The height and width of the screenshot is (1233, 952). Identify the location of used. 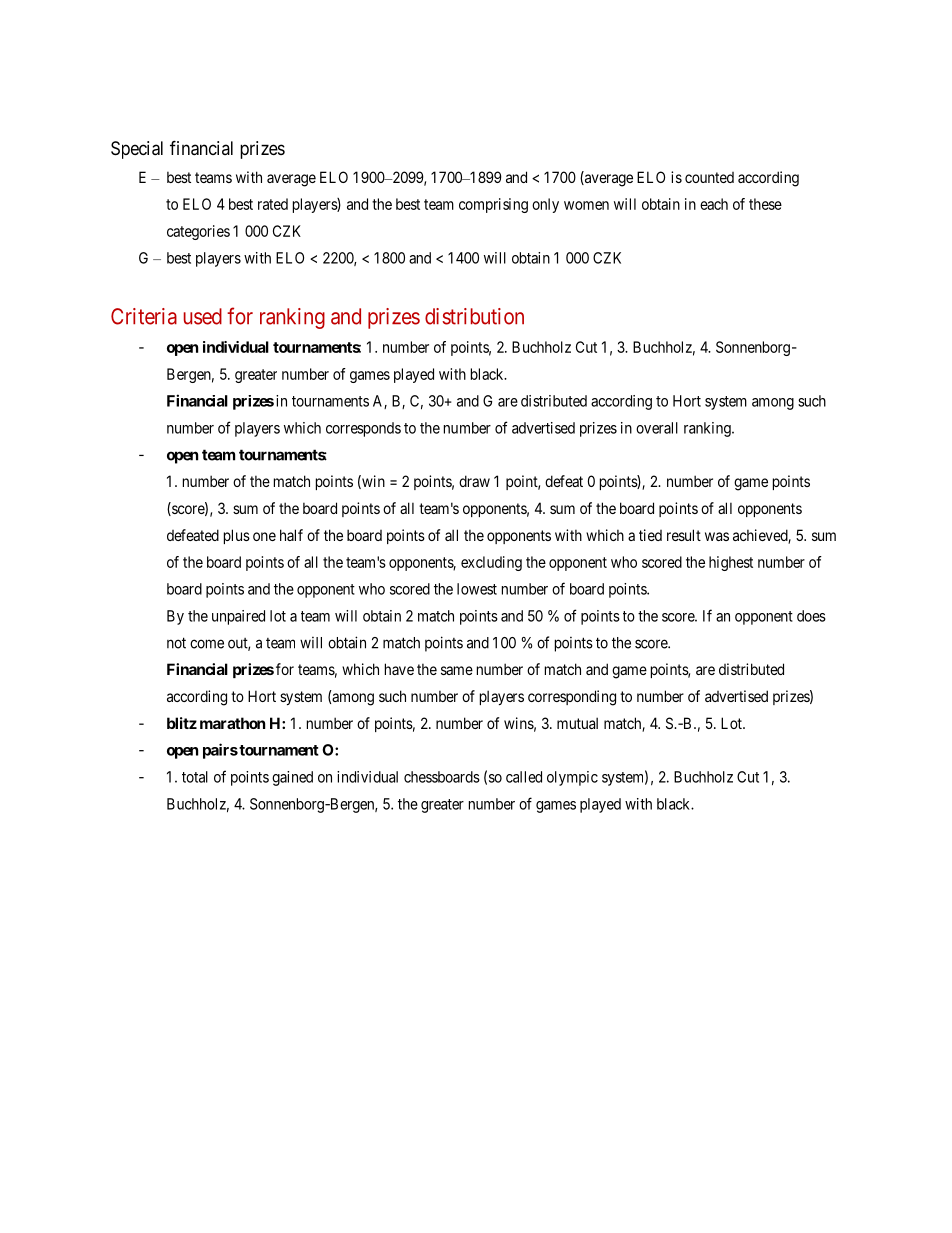
(203, 316).
